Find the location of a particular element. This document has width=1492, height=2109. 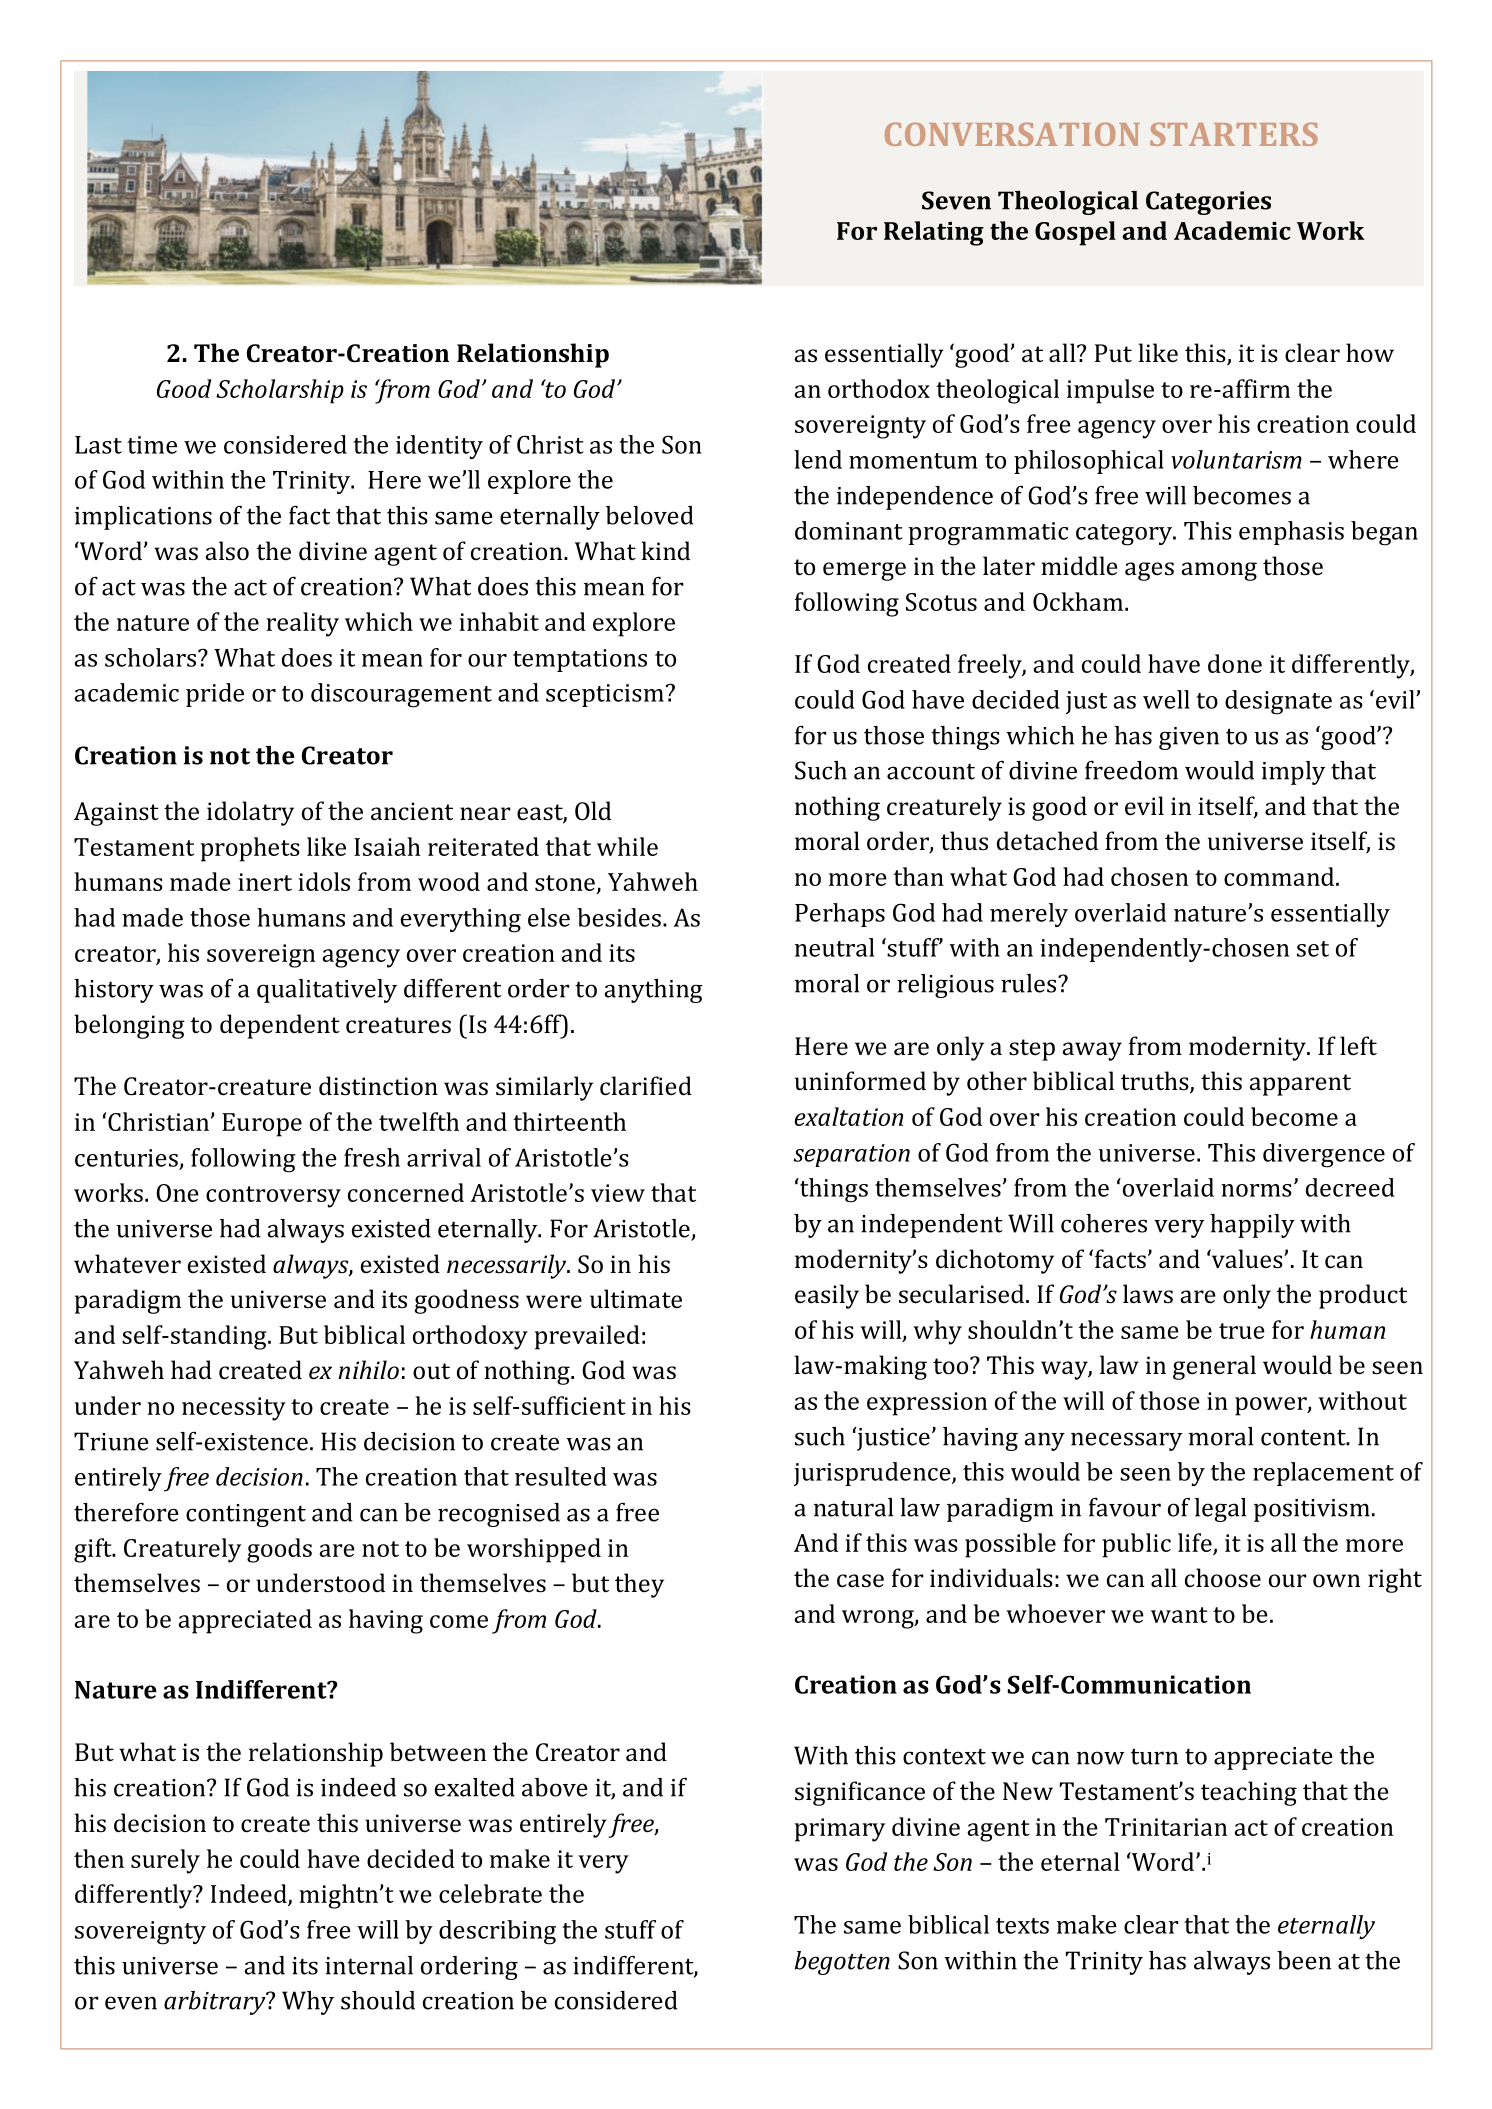

Categories is located at coordinates (1208, 203).
